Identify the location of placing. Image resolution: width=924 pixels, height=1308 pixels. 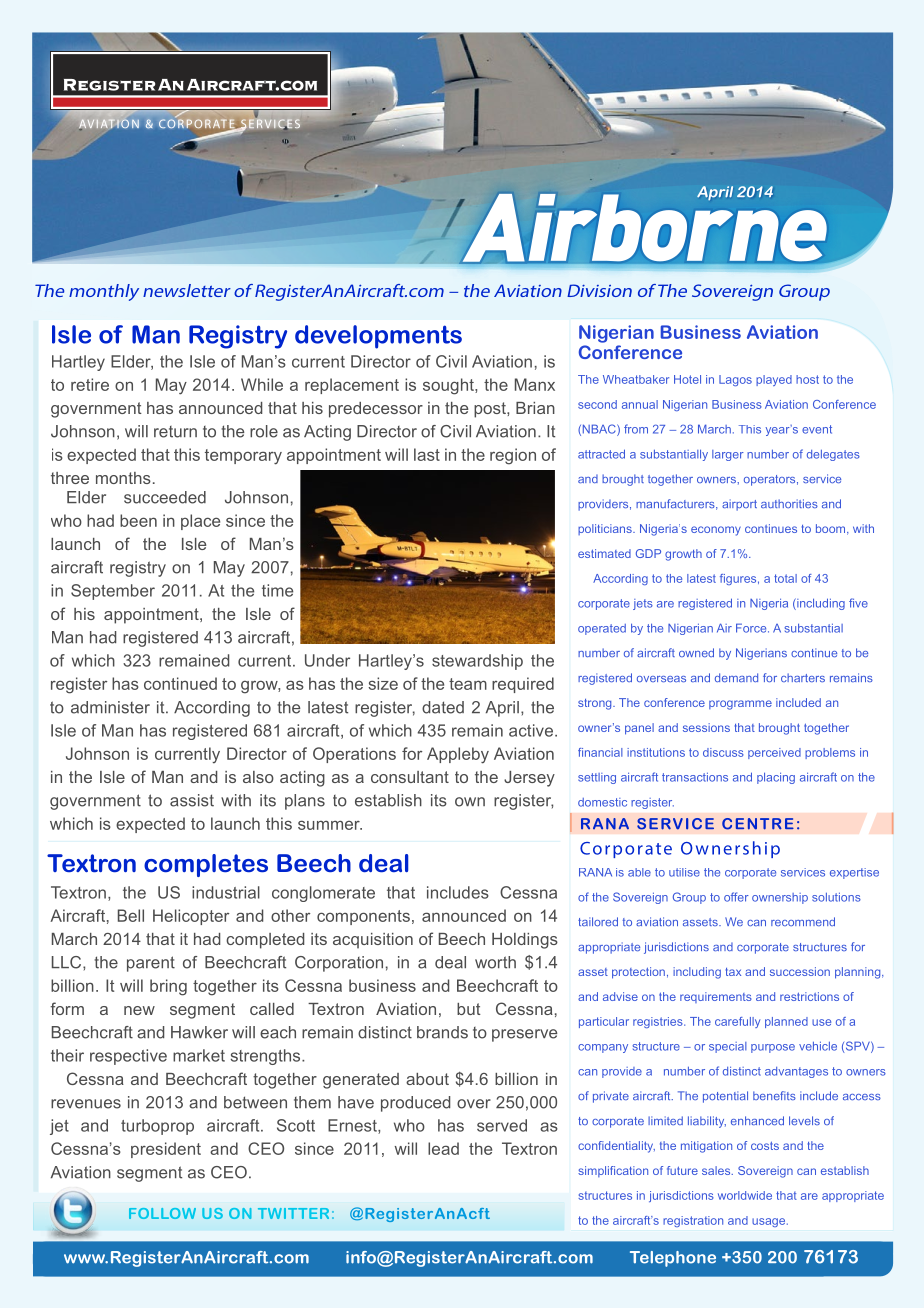
(776, 778).
